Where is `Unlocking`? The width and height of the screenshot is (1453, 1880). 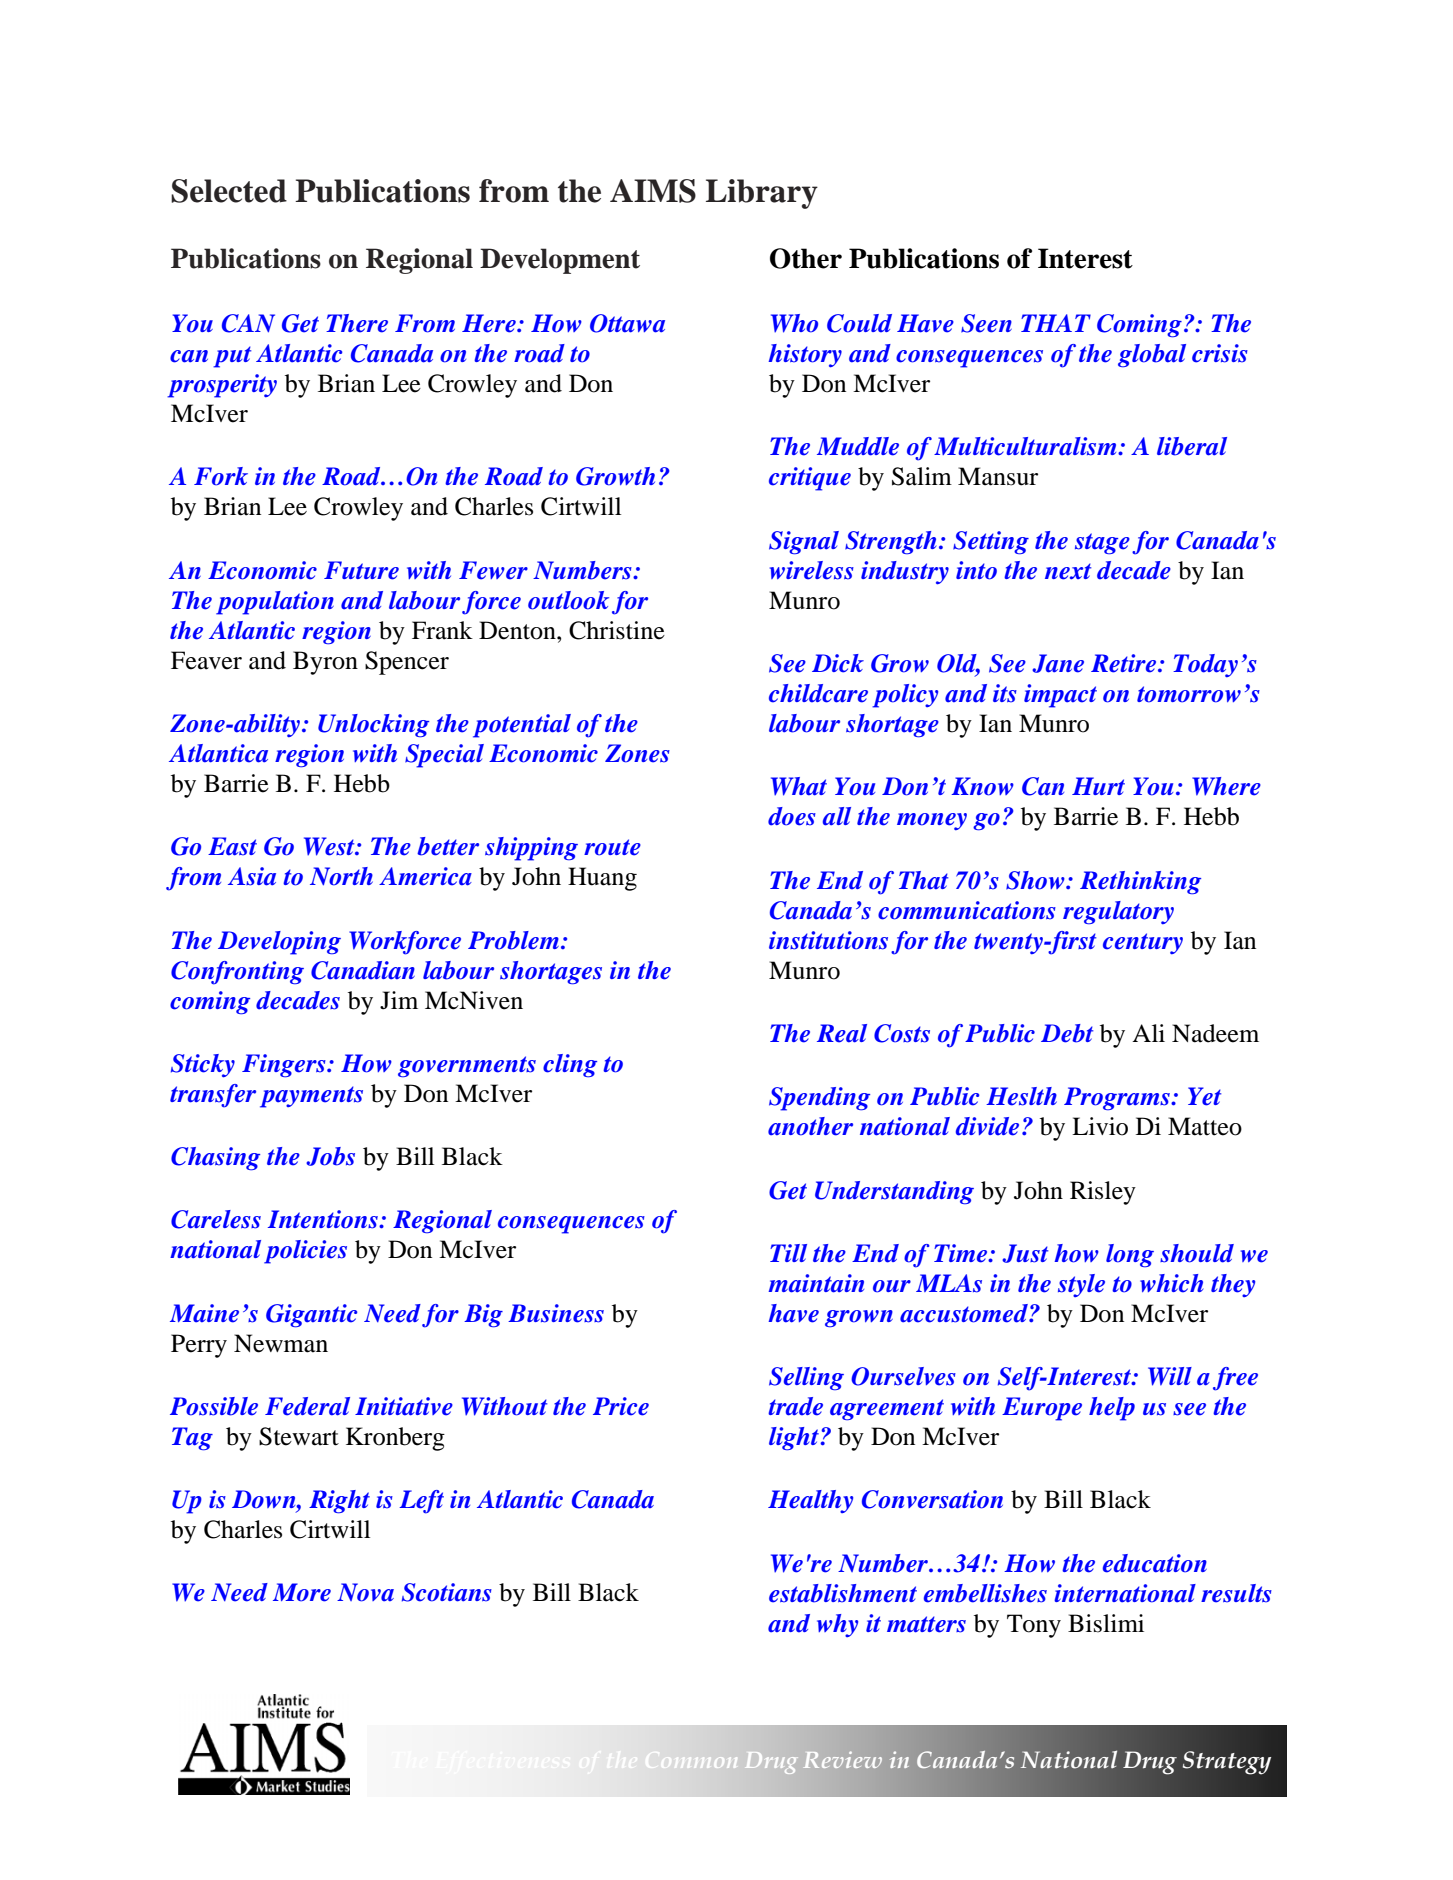 Unlocking is located at coordinates (373, 725).
